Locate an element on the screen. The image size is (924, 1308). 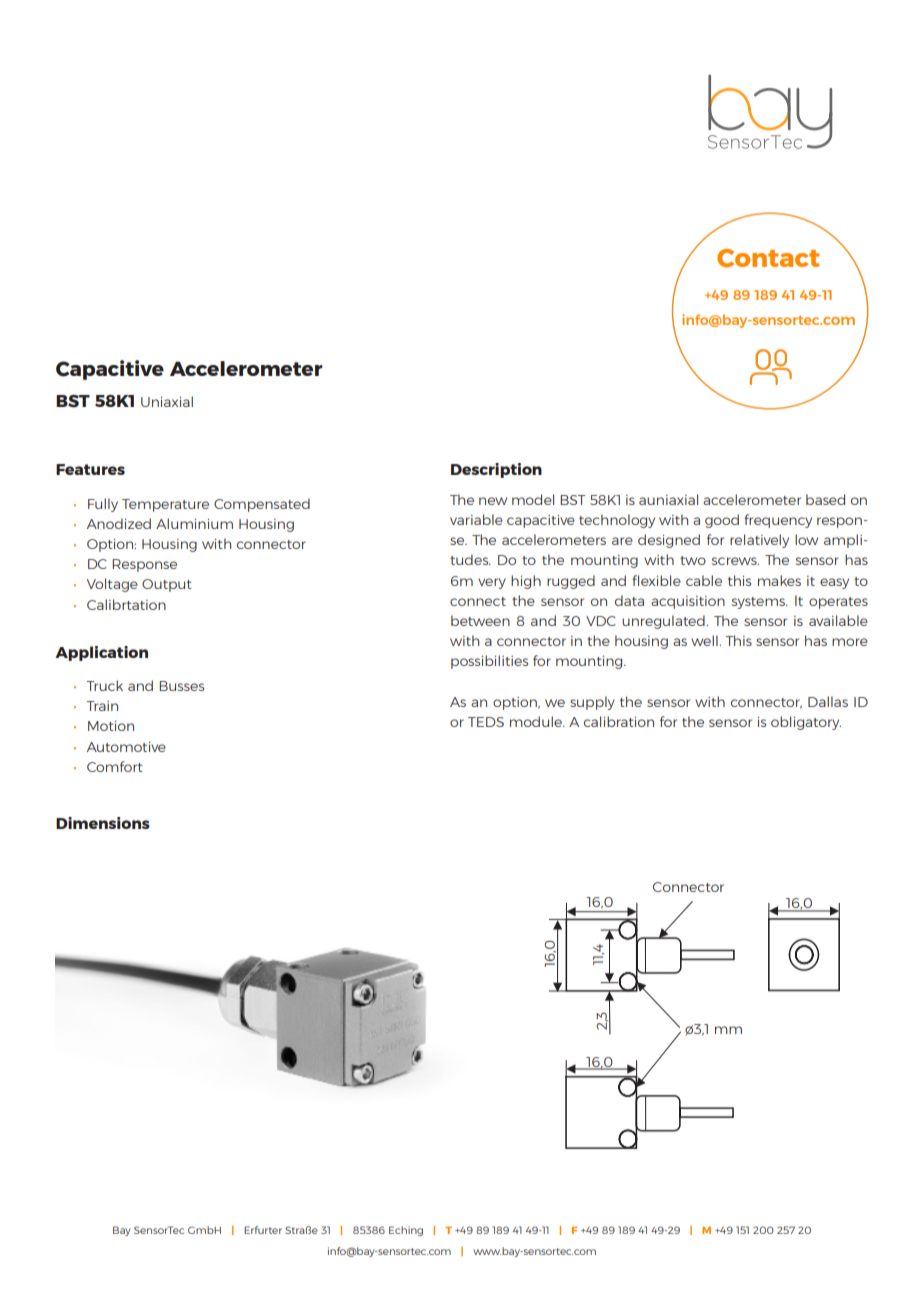
Contact is located at coordinates (768, 258).
